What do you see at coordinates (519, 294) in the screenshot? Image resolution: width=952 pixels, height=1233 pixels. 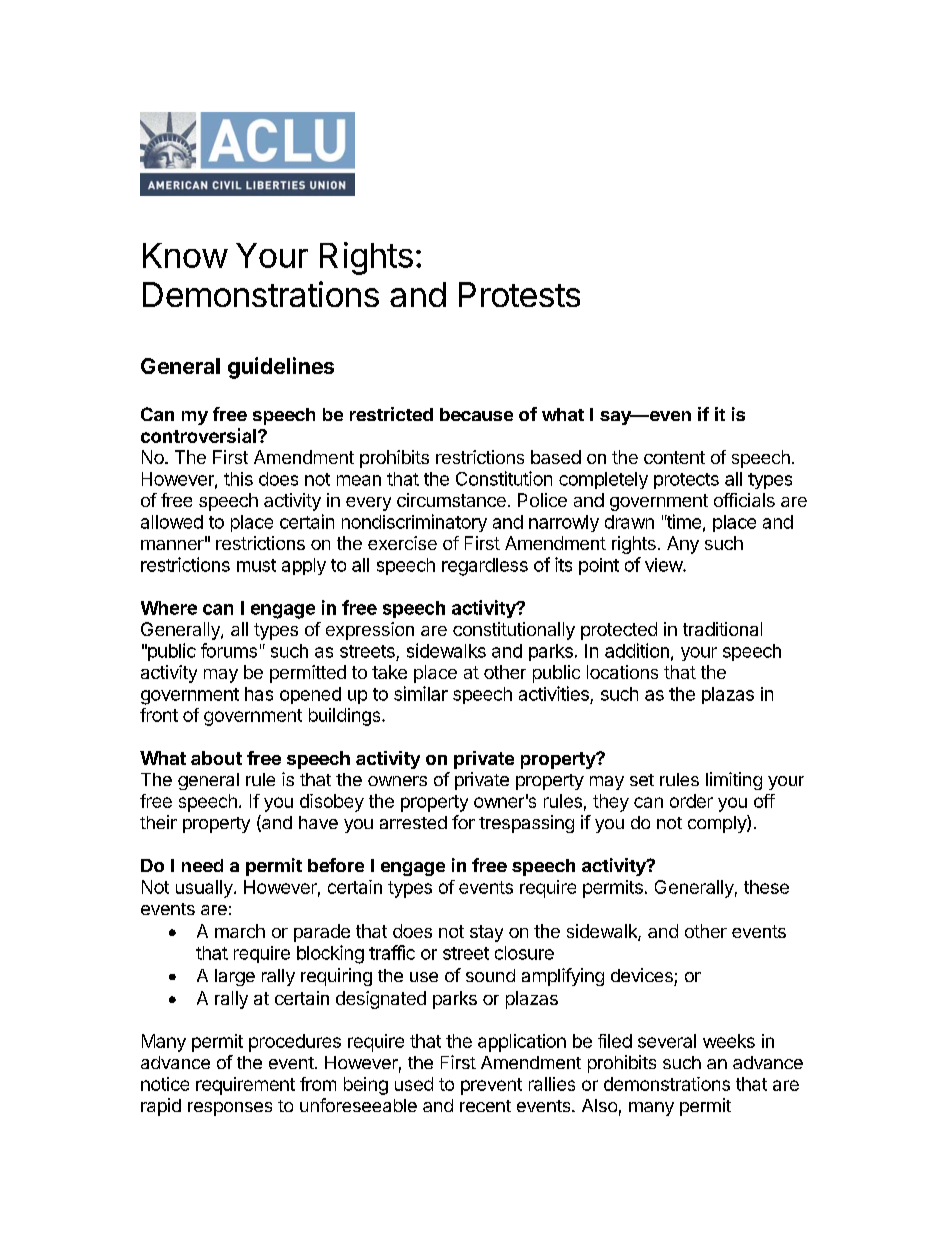 I see `Protests` at bounding box center [519, 294].
